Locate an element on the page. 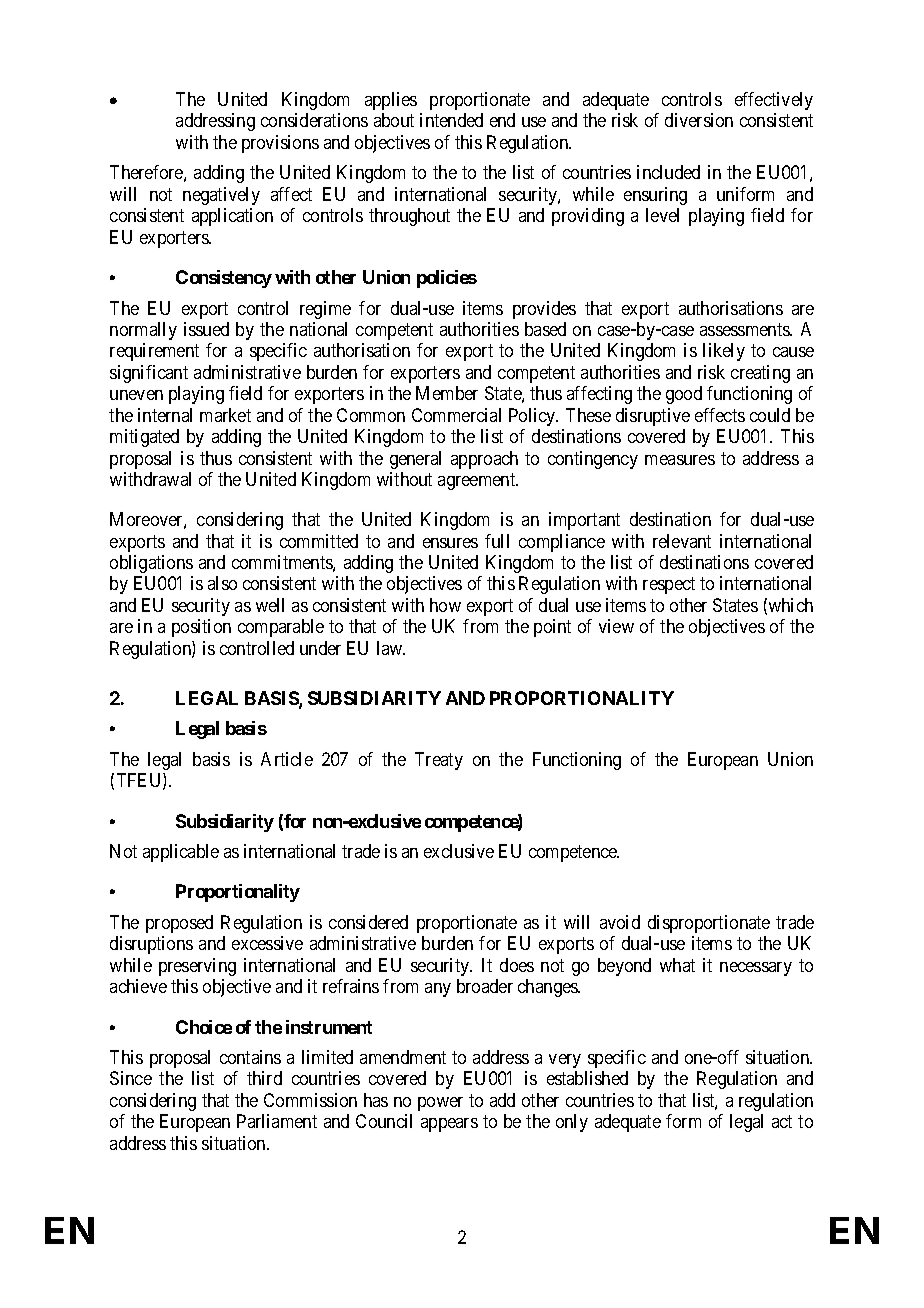 This page has height=1308, width=924. provisions is located at coordinates (280, 144).
